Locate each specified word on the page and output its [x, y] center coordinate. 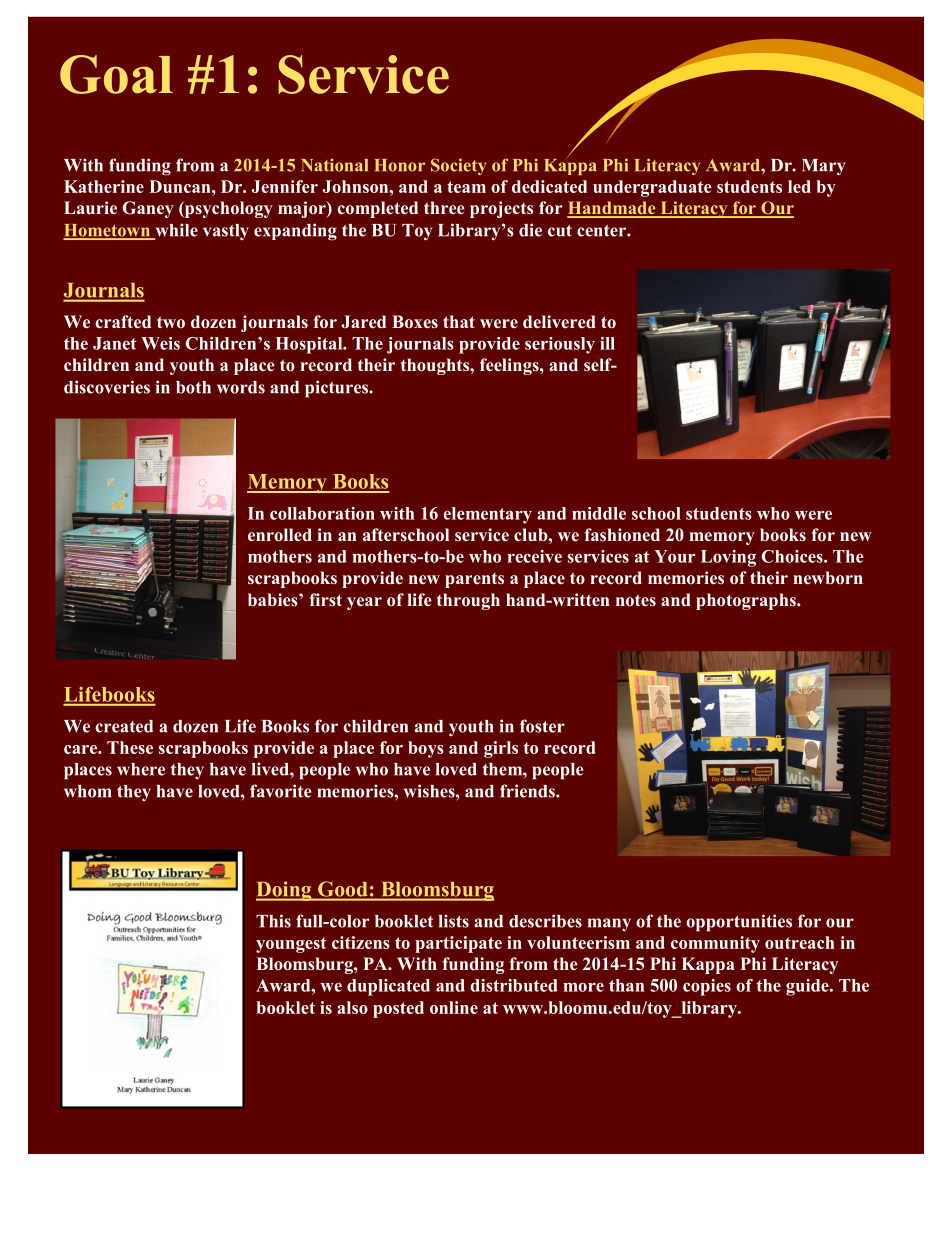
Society [458, 166]
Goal [116, 74]
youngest [291, 945]
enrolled [280, 535]
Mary [823, 167]
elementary [487, 515]
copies [707, 987]
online [454, 1007]
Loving [728, 558]
